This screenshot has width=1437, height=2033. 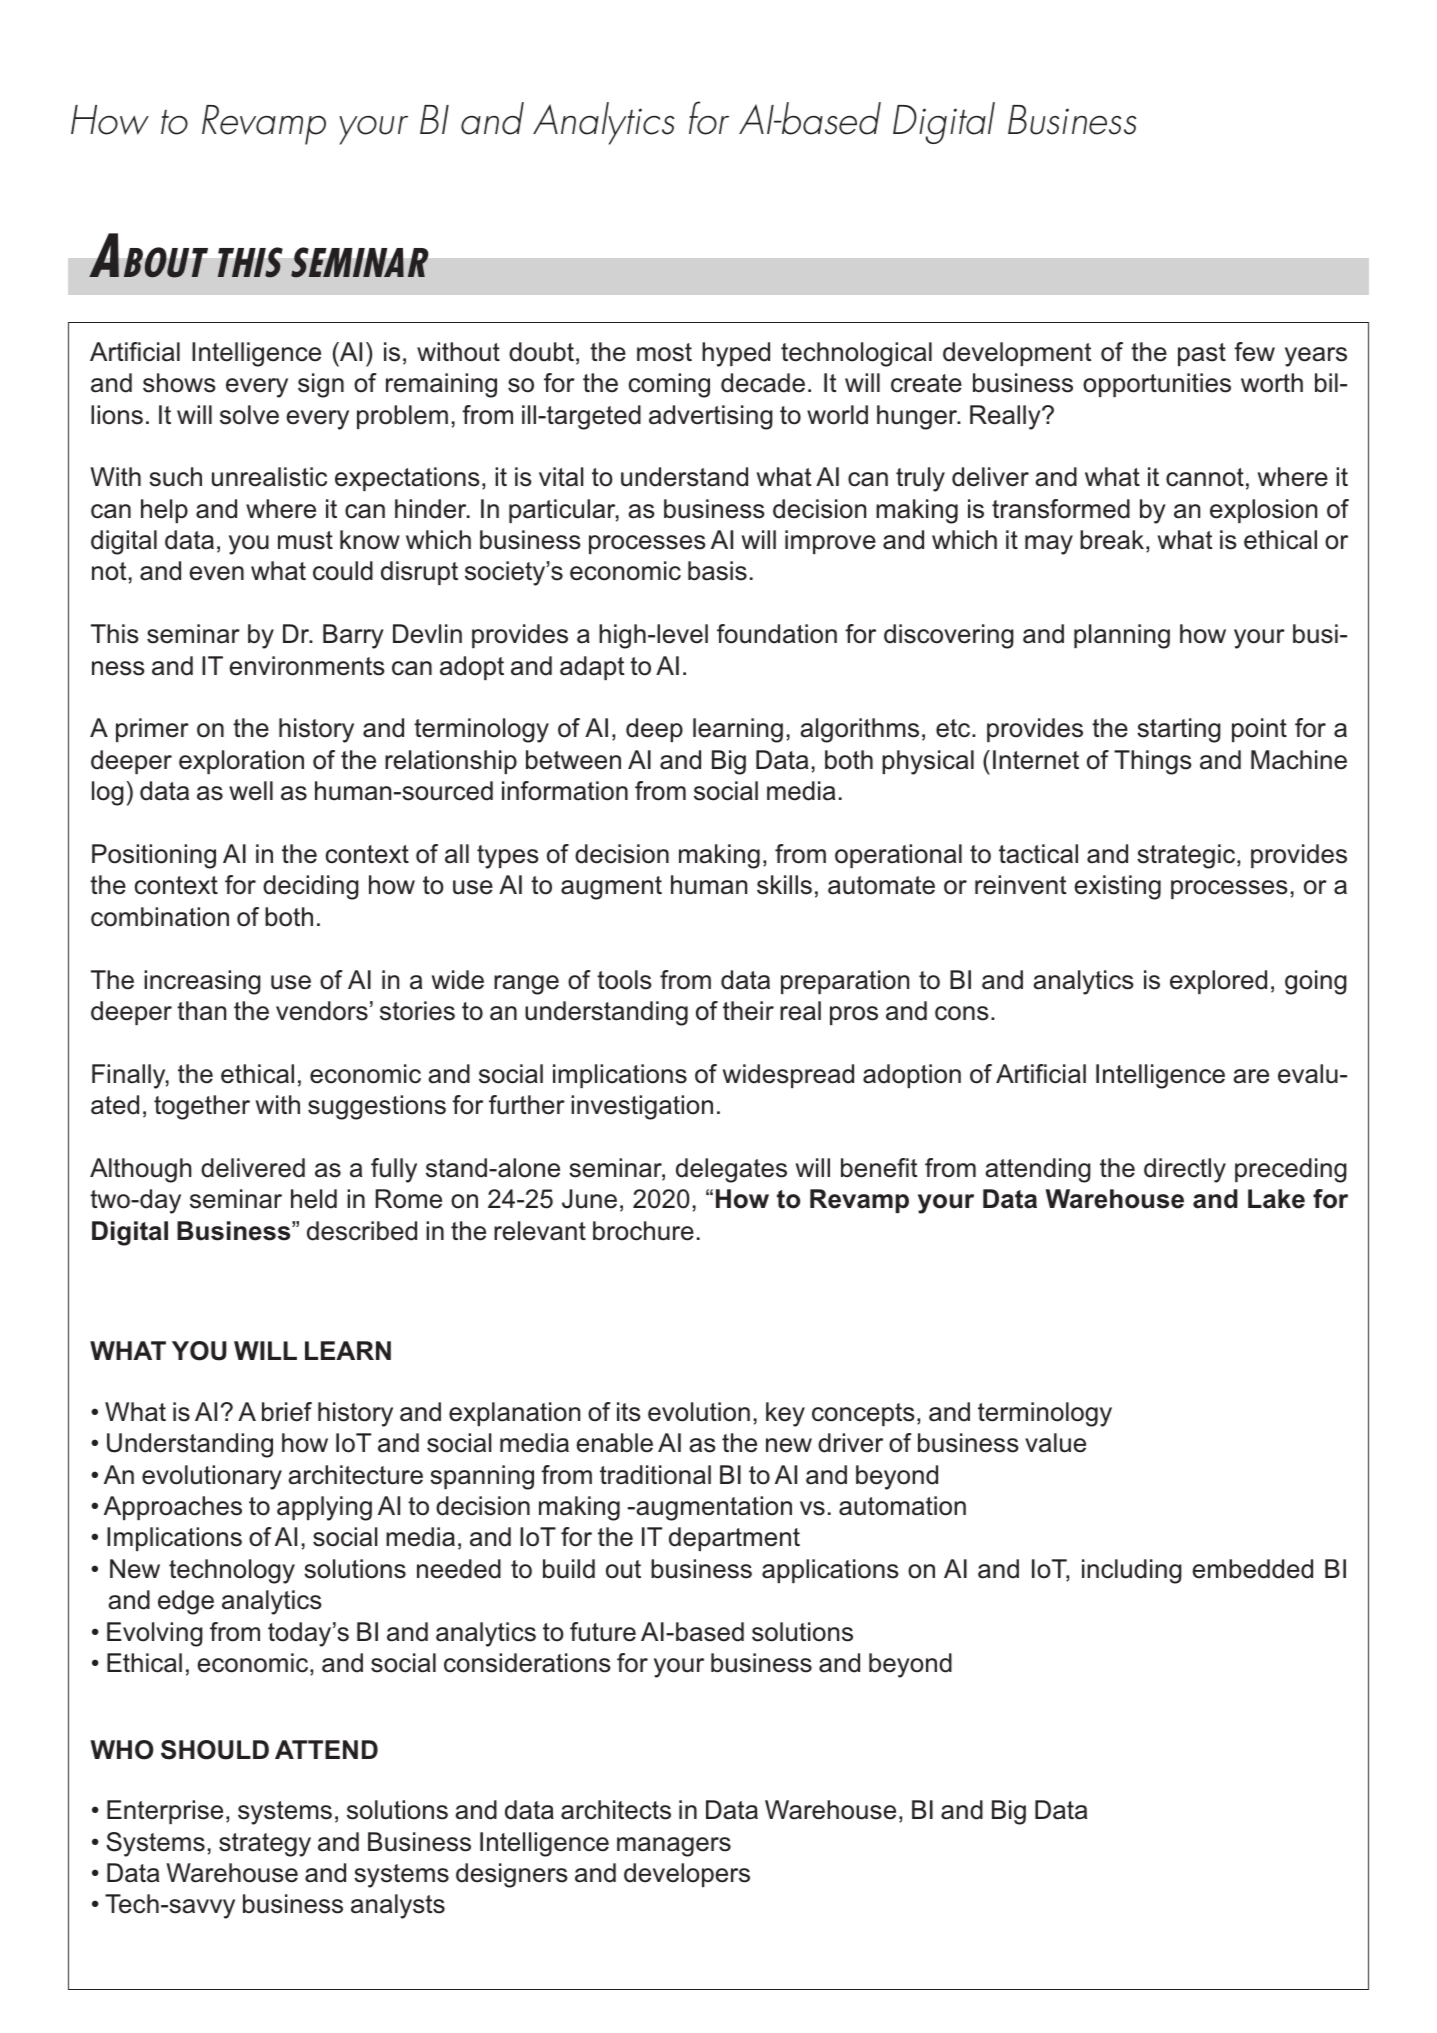 I want to click on brief, so click(x=287, y=1412).
